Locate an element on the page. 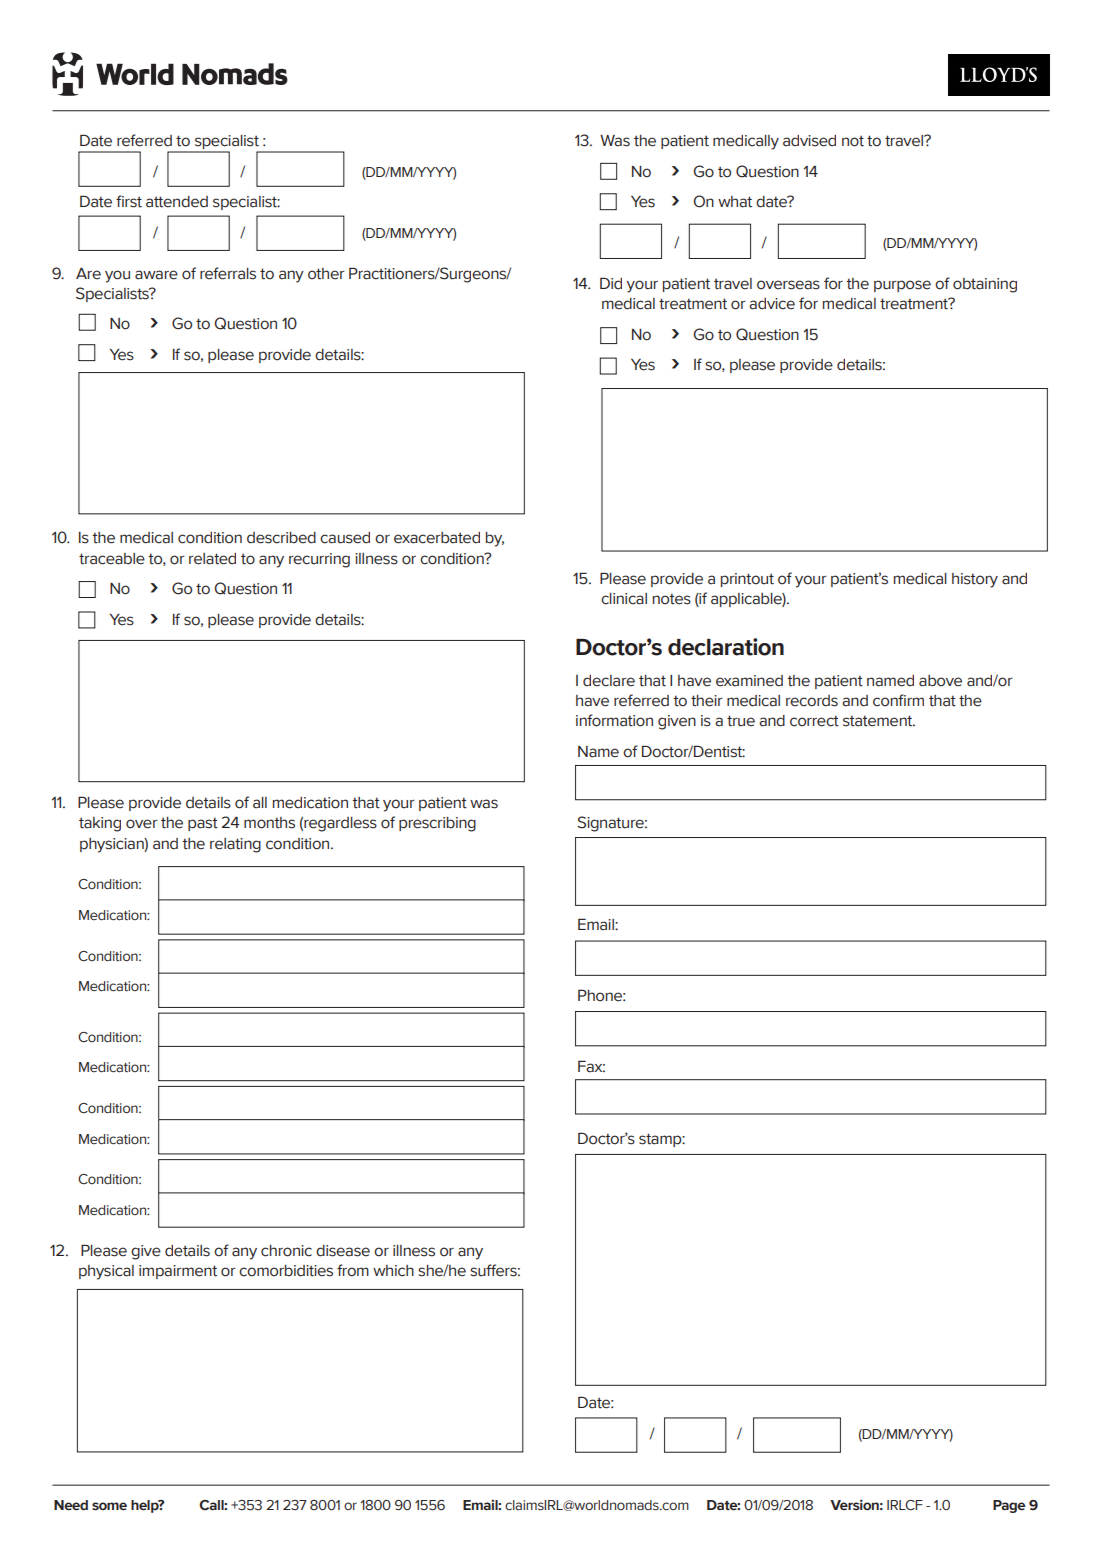 Image resolution: width=1102 pixels, height=1558 pixels. commencement is located at coordinates (217, 894).
